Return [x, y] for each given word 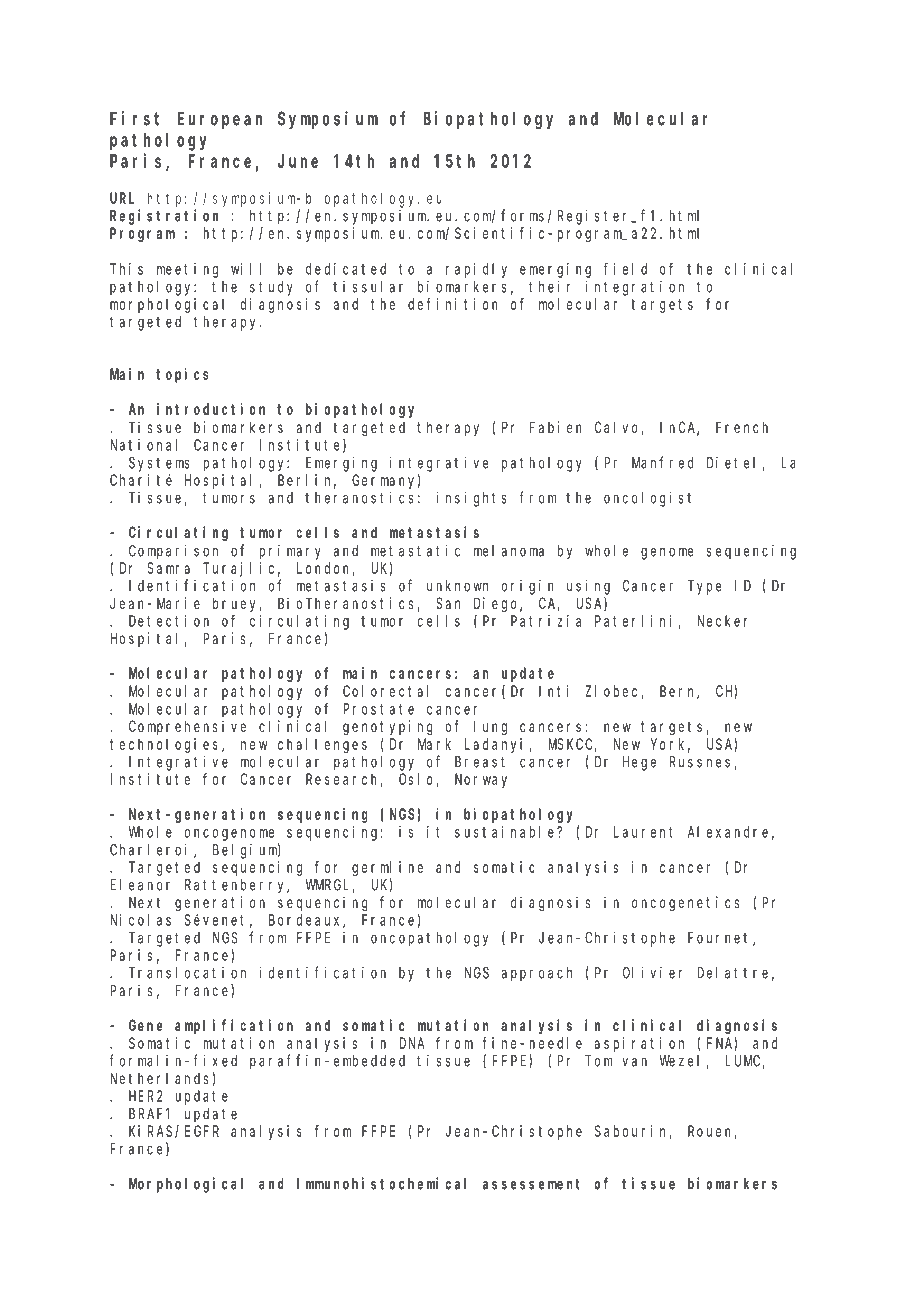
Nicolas [140, 920]
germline [387, 868]
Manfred [662, 462]
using [588, 587]
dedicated [346, 269]
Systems [159, 464]
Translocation [187, 973]
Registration [164, 217]
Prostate [378, 709]
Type [704, 587]
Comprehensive [187, 727]
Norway [481, 781]
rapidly [476, 270]
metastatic [415, 550]
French [742, 427]
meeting [187, 270]
